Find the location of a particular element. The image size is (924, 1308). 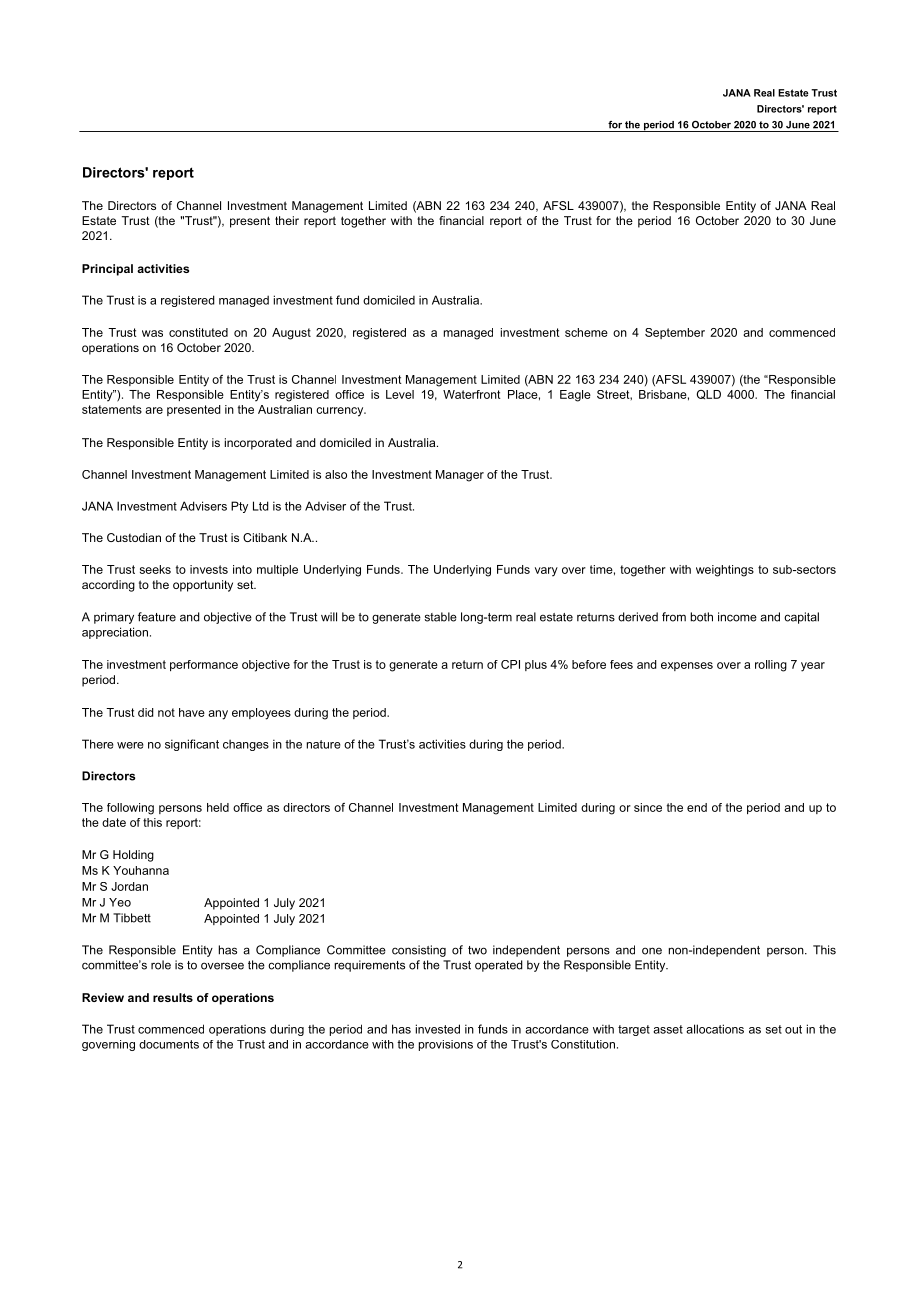

held is located at coordinates (218, 807).
